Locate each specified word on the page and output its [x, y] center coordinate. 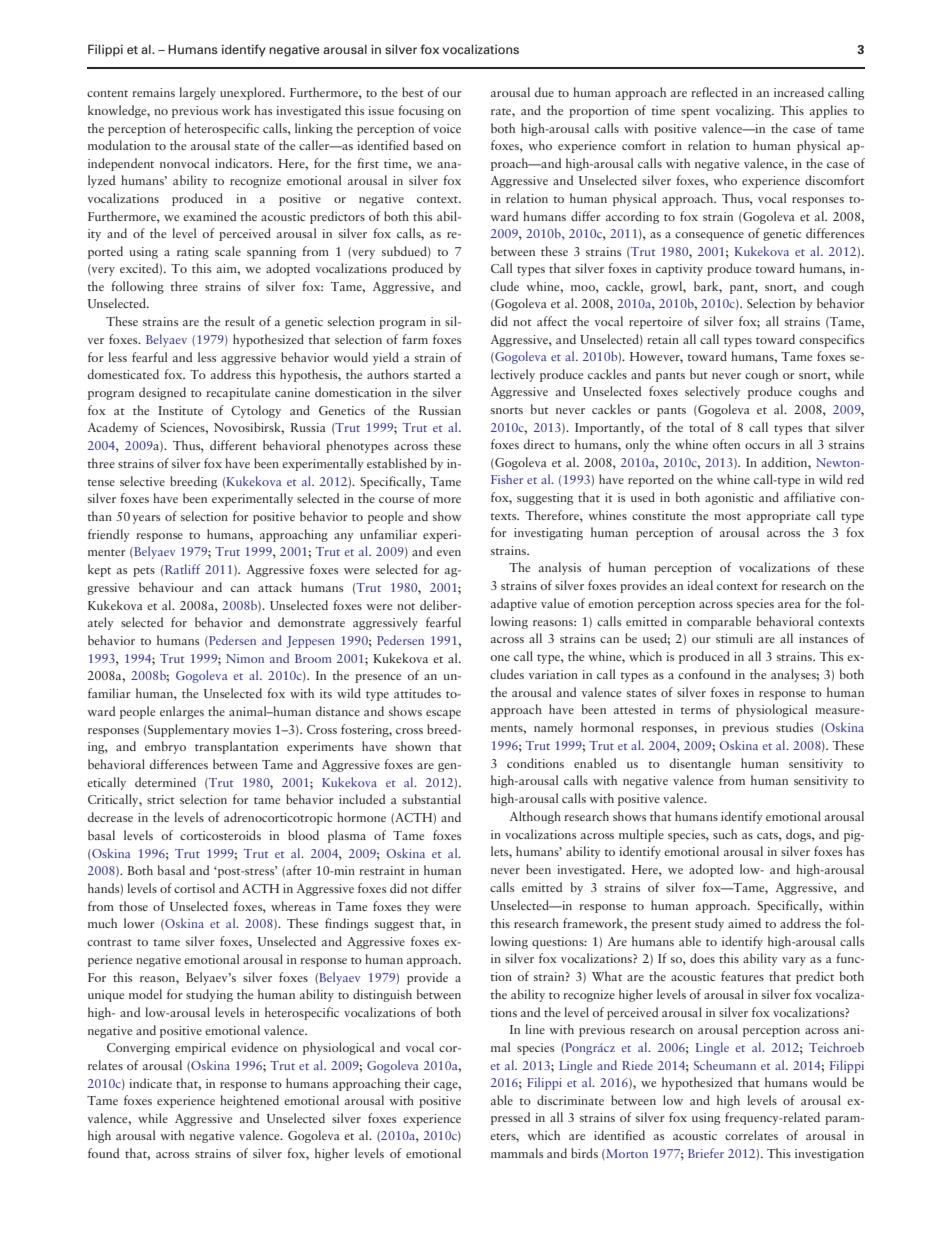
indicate [150, 1083]
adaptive [514, 604]
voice [447, 128]
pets [144, 572]
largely [197, 93]
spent [695, 113]
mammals [517, 1153]
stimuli [734, 638]
